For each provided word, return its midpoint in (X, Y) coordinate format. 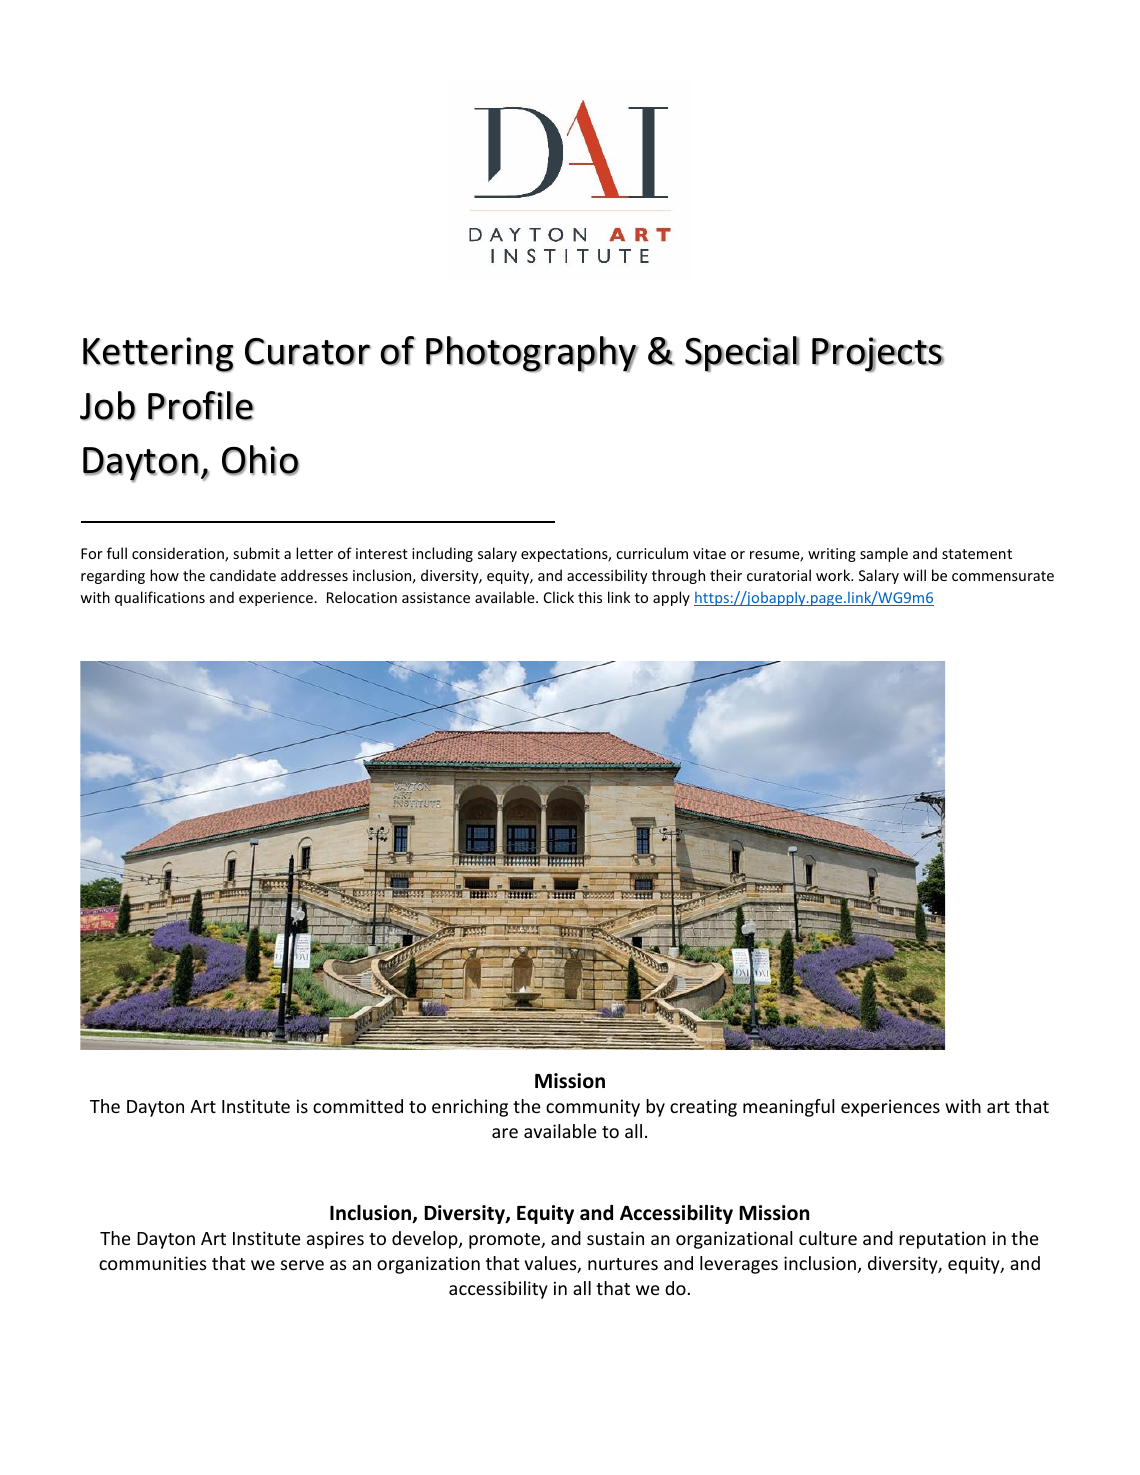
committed (358, 1106)
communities (152, 1263)
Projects (878, 355)
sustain (615, 1238)
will (914, 575)
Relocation (362, 597)
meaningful (789, 1108)
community (593, 1108)
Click (559, 597)
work (834, 575)
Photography (532, 354)
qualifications (160, 598)
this (590, 597)
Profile (201, 406)
